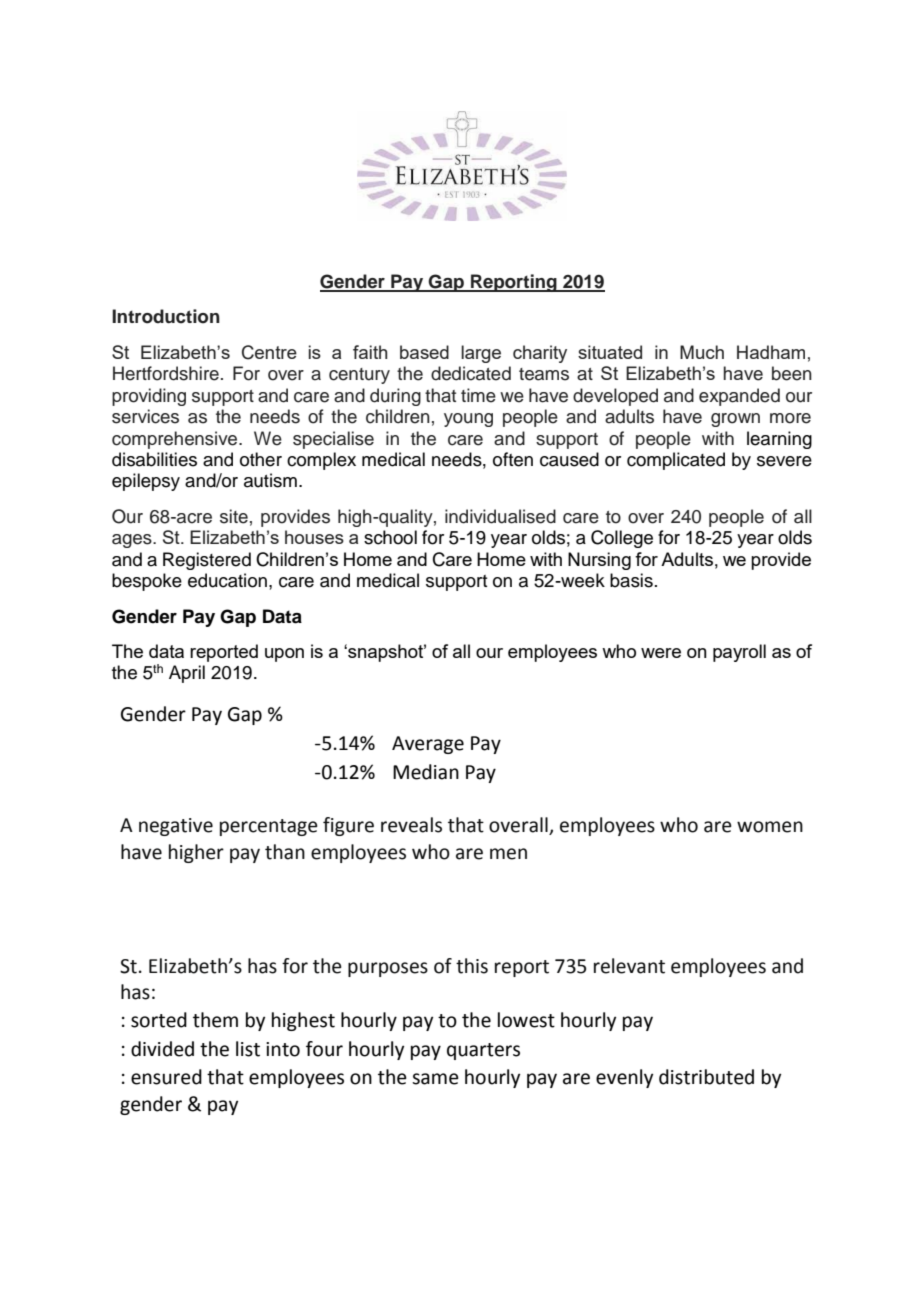 Image resolution: width=924 pixels, height=1308 pixels. Describe the element at coordinates (770, 827) in the screenshot. I see `women` at that location.
